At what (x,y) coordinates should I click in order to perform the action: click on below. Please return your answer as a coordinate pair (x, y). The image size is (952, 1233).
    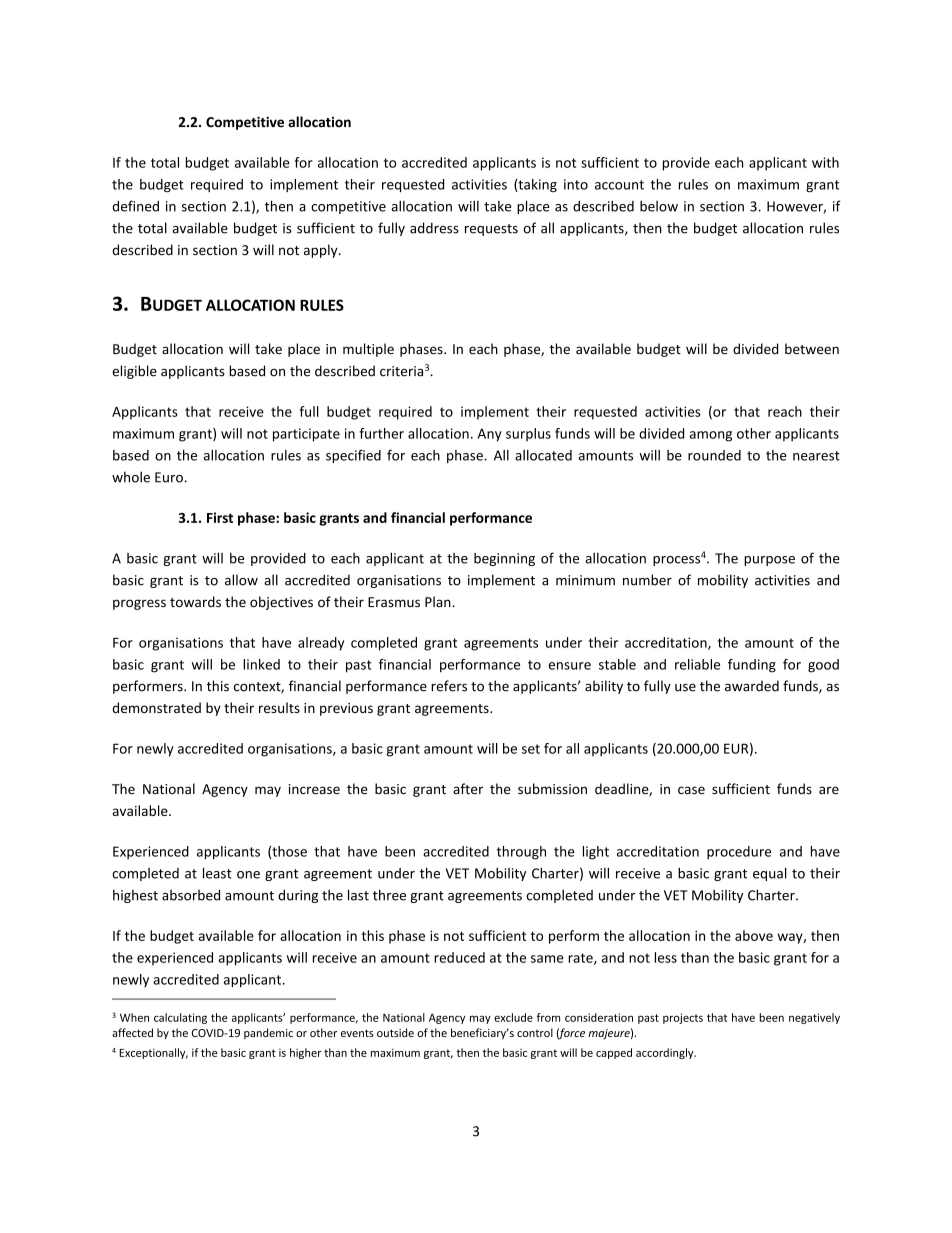
    Looking at the image, I should click on (659, 206).
